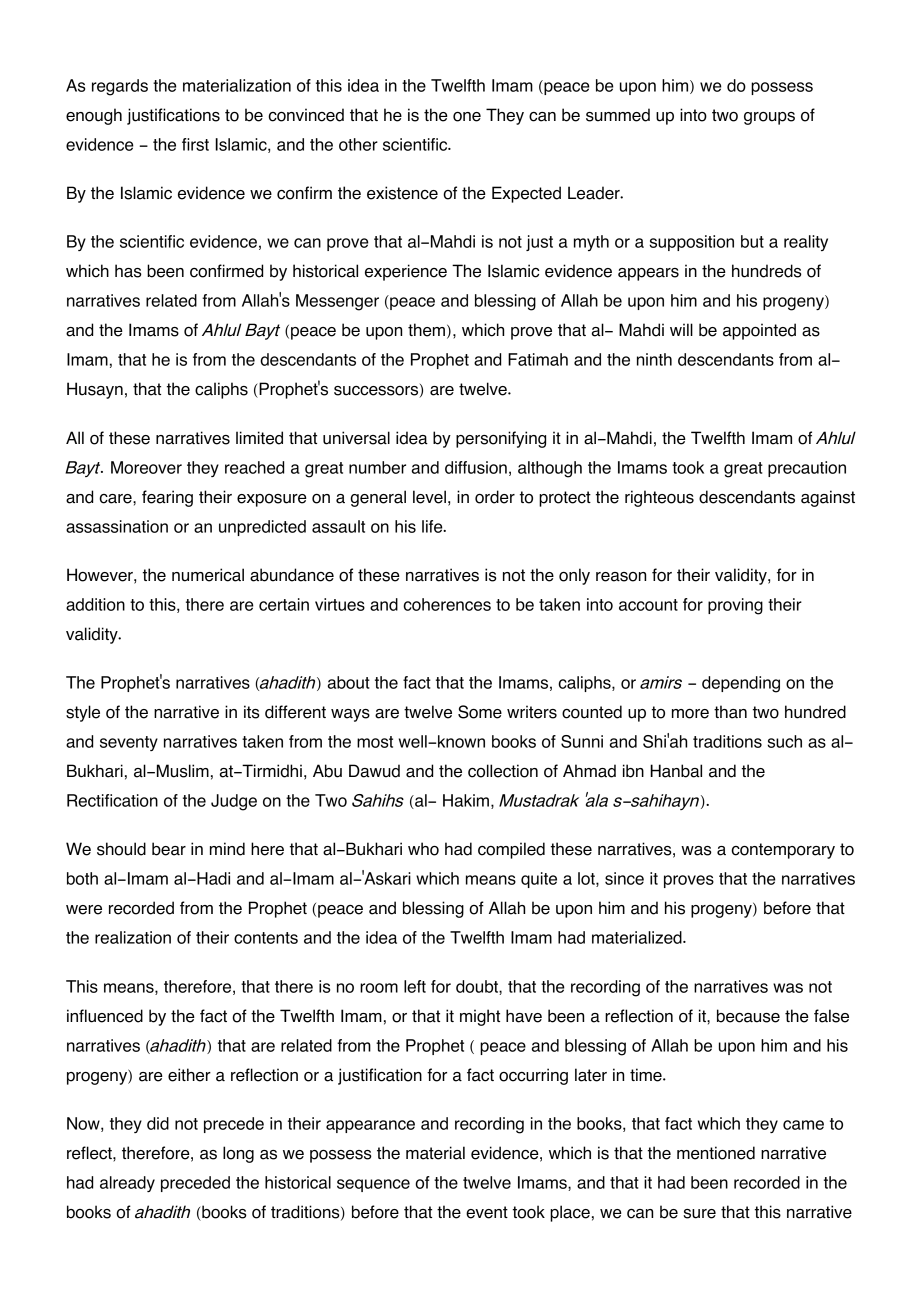 The image size is (924, 1308). What do you see at coordinates (373, 1185) in the screenshot?
I see `sequence` at bounding box center [373, 1185].
